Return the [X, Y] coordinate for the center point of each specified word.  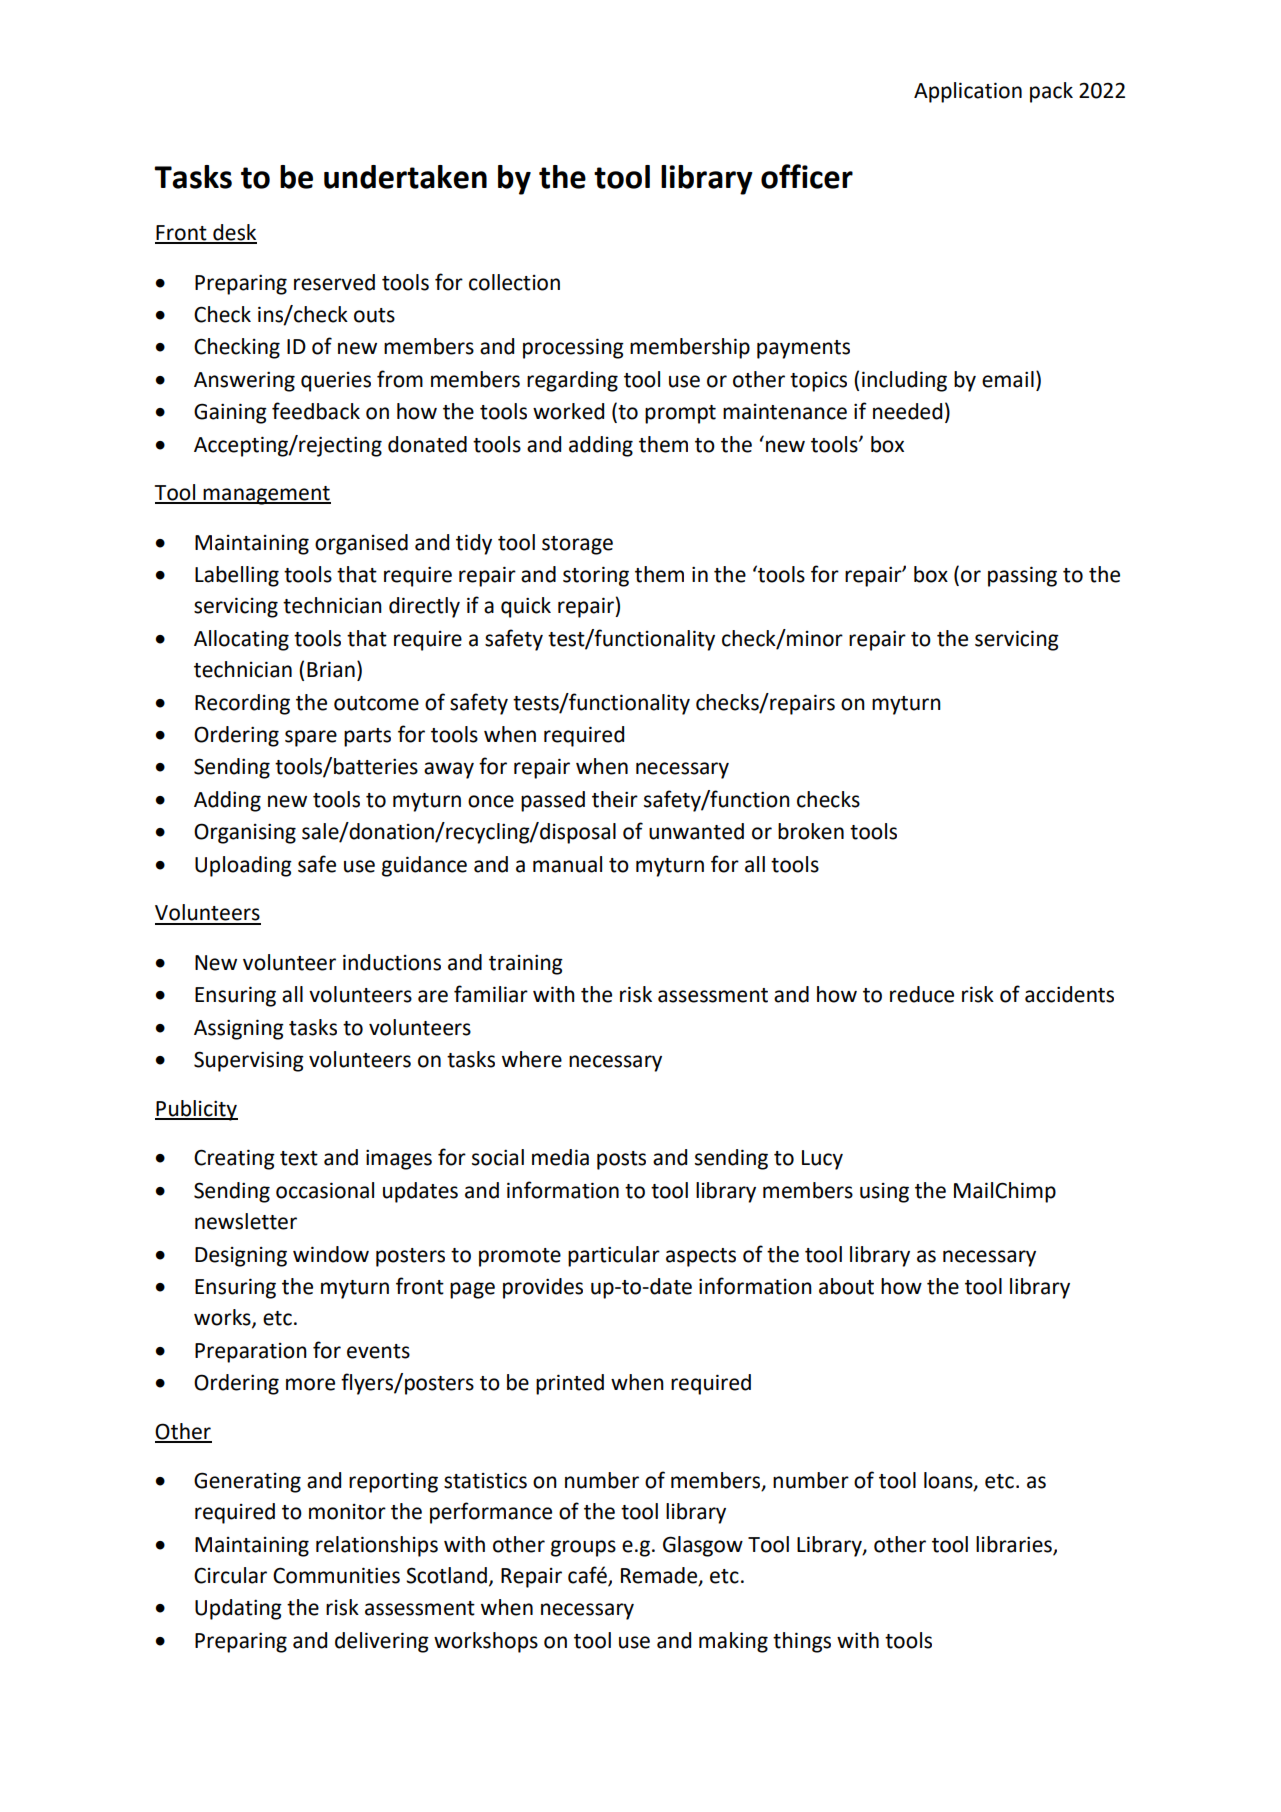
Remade [660, 1576]
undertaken [405, 177]
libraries [1015, 1545]
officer [807, 176]
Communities [336, 1575]
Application [968, 92]
